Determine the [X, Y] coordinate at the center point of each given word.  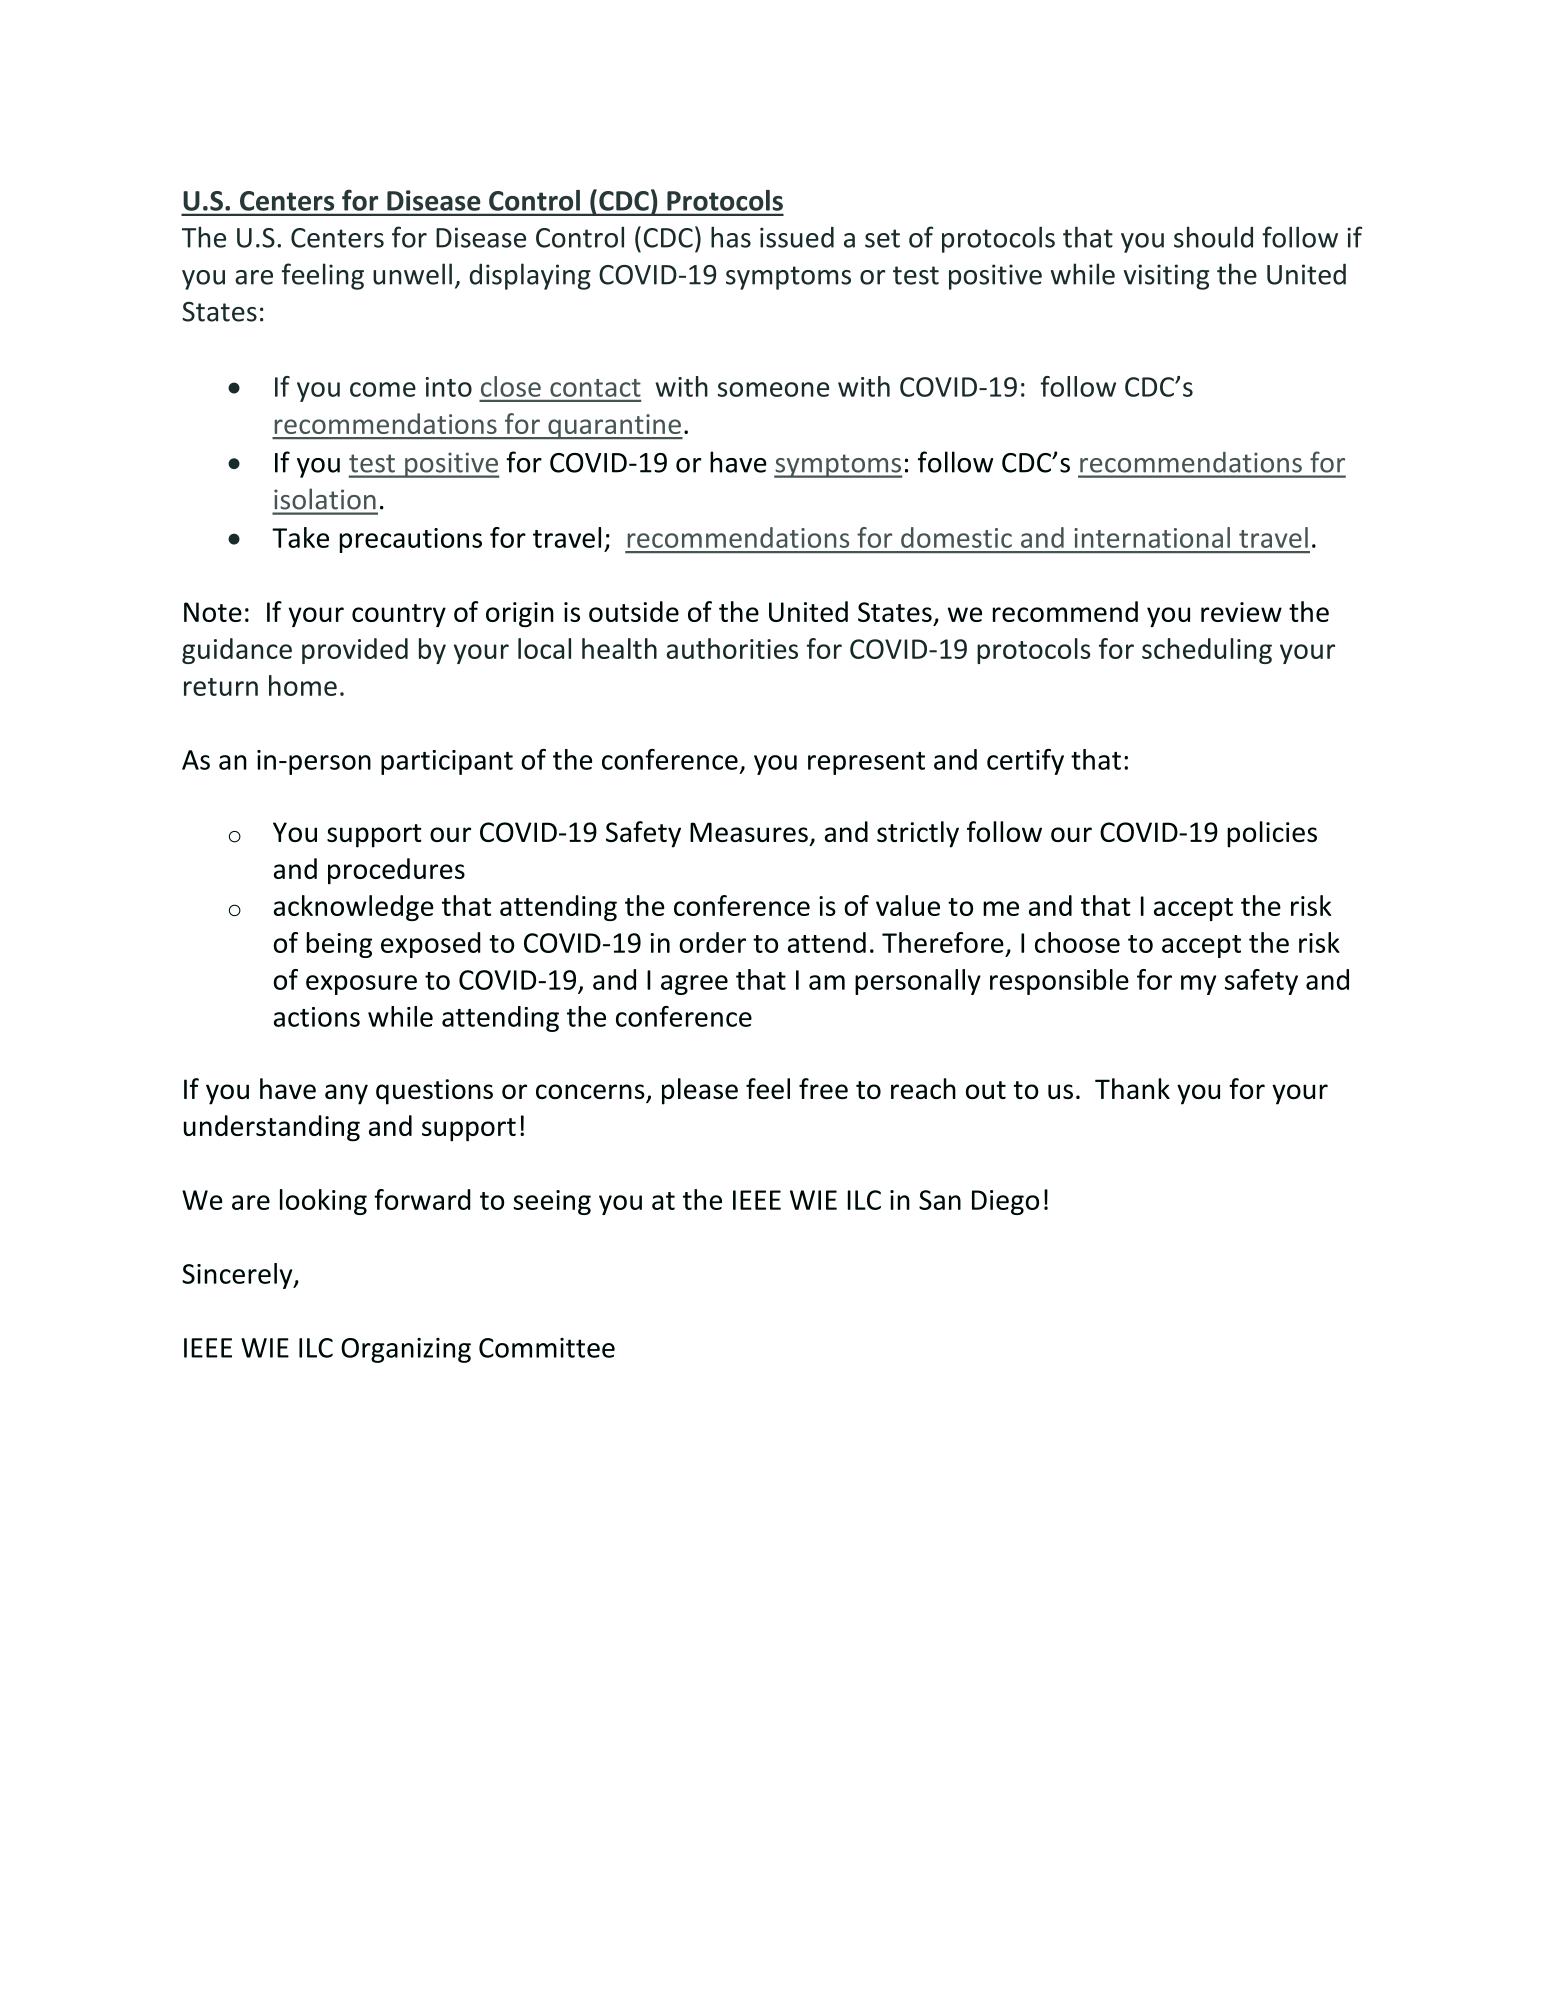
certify [1025, 762]
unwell [412, 274]
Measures [749, 832]
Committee [547, 1348]
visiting [1166, 277]
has [731, 237]
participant [447, 762]
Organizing [406, 1350]
